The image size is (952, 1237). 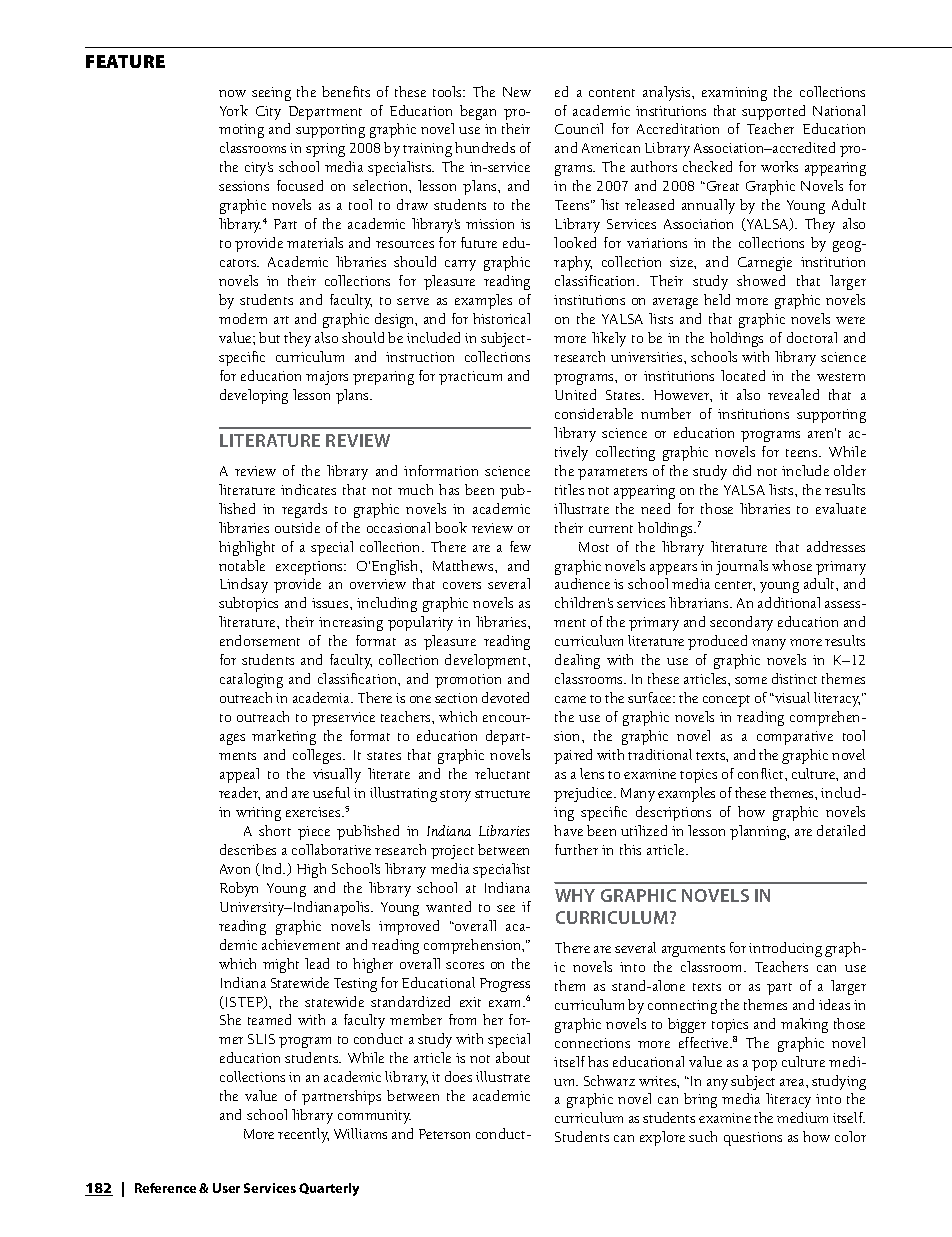 What do you see at coordinates (232, 93) in the screenshot?
I see `now` at bounding box center [232, 93].
